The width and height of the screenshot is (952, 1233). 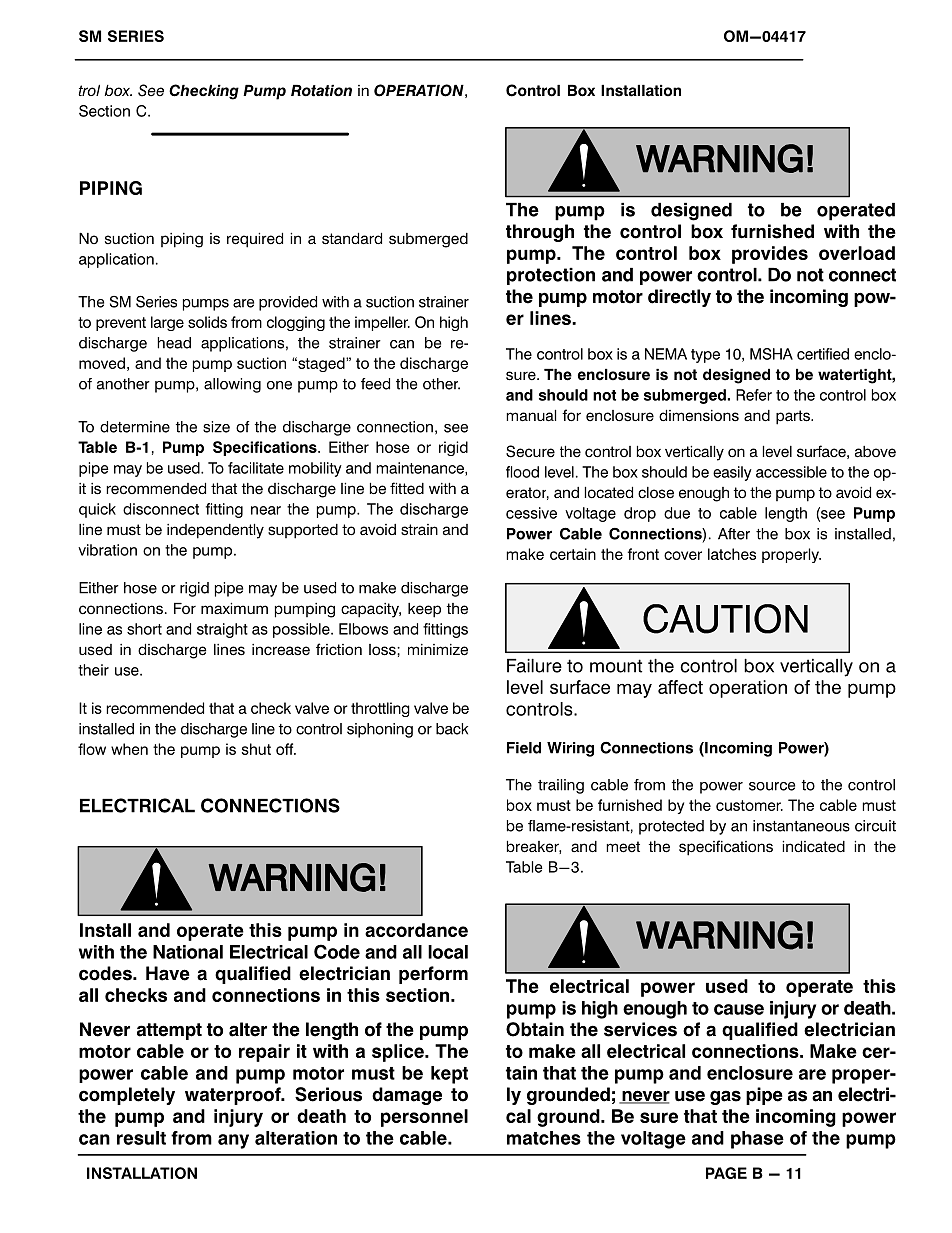 I want to click on result, so click(x=141, y=1138).
